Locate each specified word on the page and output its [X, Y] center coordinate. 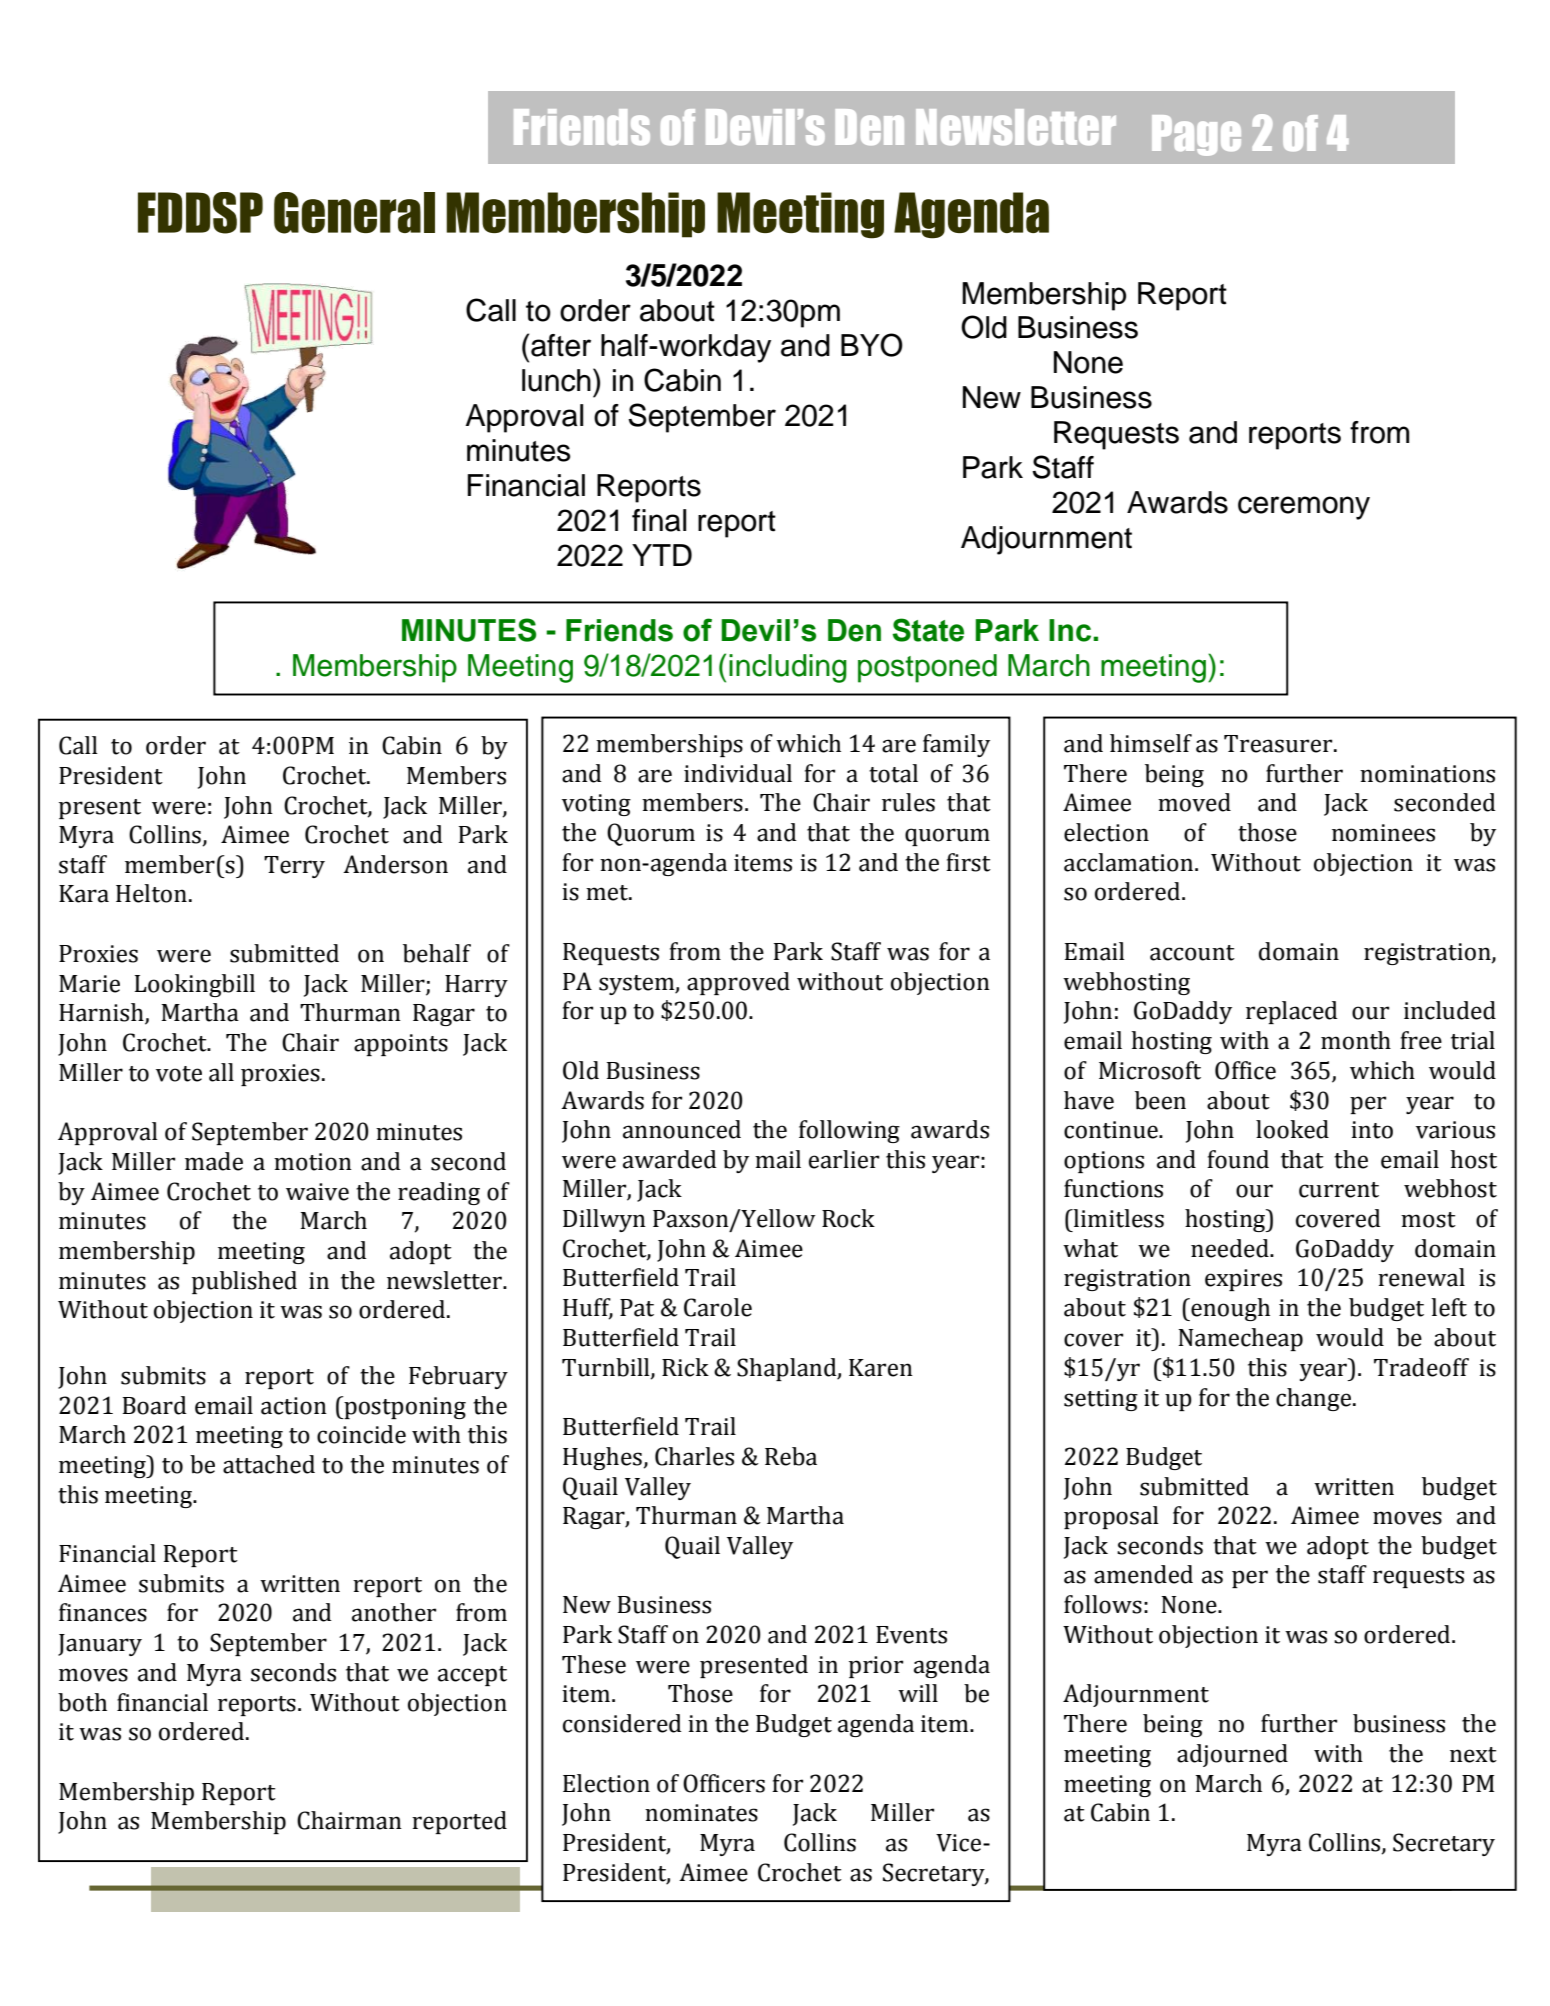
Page [1196, 135]
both [82, 1702]
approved [738, 983]
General [354, 213]
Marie [89, 984]
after [561, 345]
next [1473, 1755]
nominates [701, 1813]
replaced [1292, 1012]
